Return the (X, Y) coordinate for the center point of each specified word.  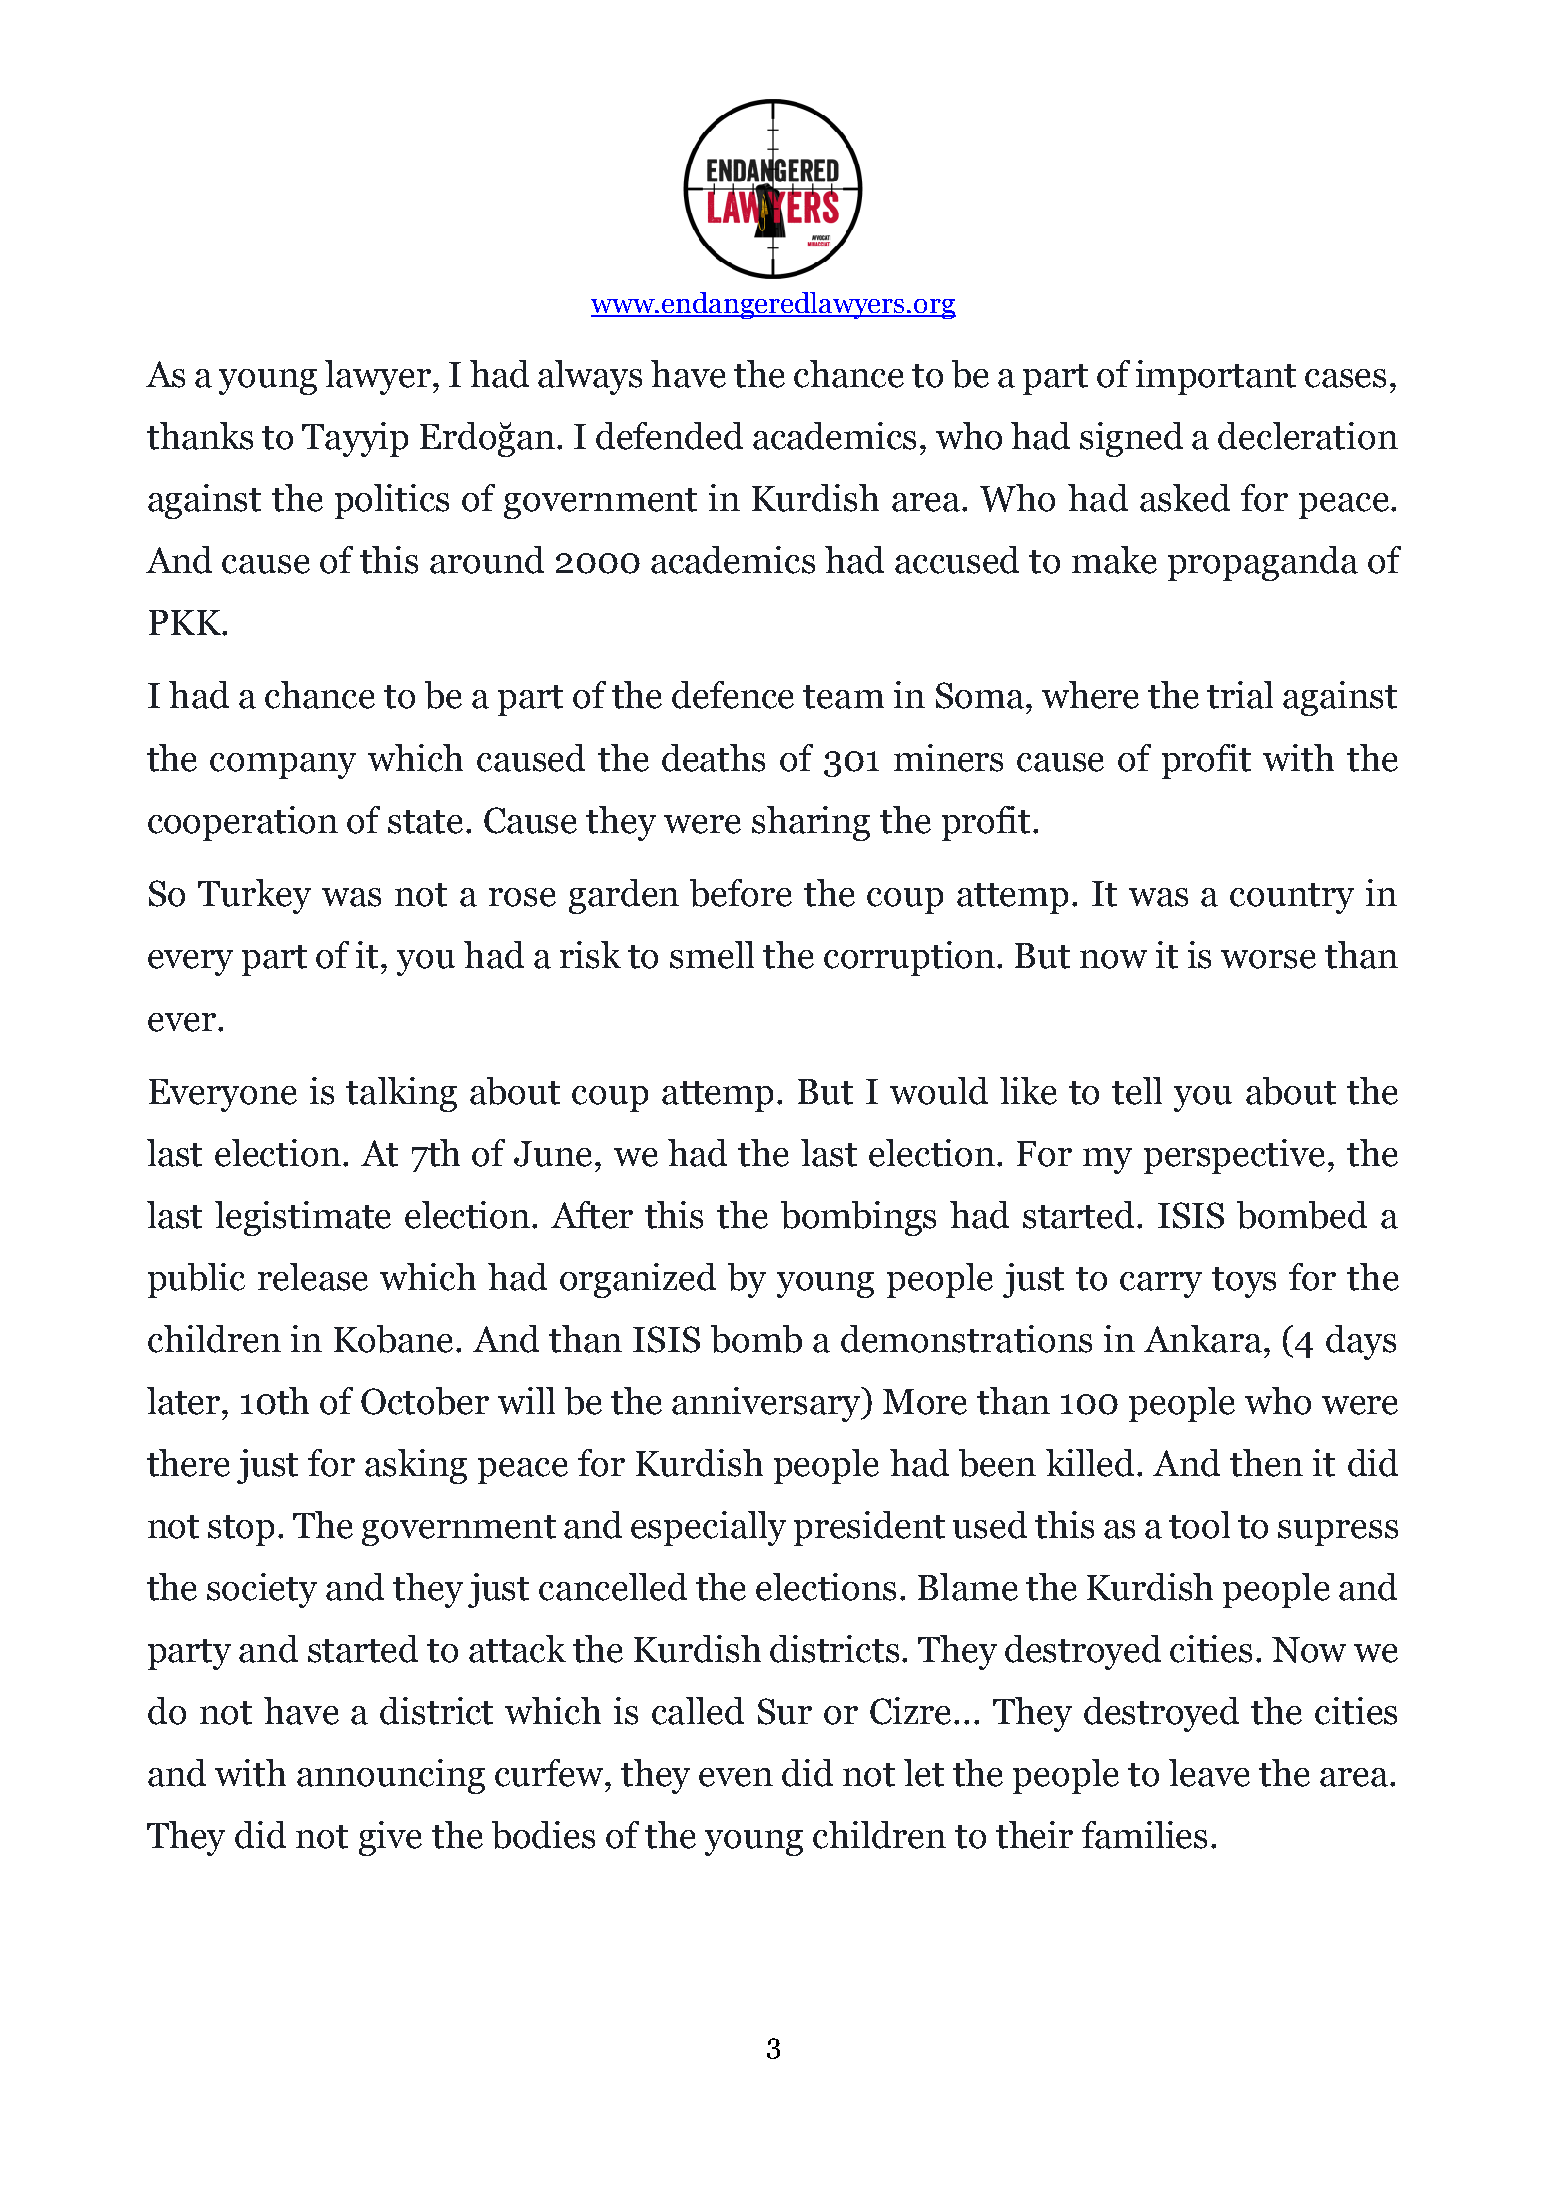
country (1292, 898)
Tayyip (355, 439)
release (313, 1277)
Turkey (254, 896)
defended (669, 436)
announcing (391, 1776)
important (1216, 377)
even (736, 1777)
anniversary (768, 1404)
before (741, 893)
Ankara (1203, 1339)
